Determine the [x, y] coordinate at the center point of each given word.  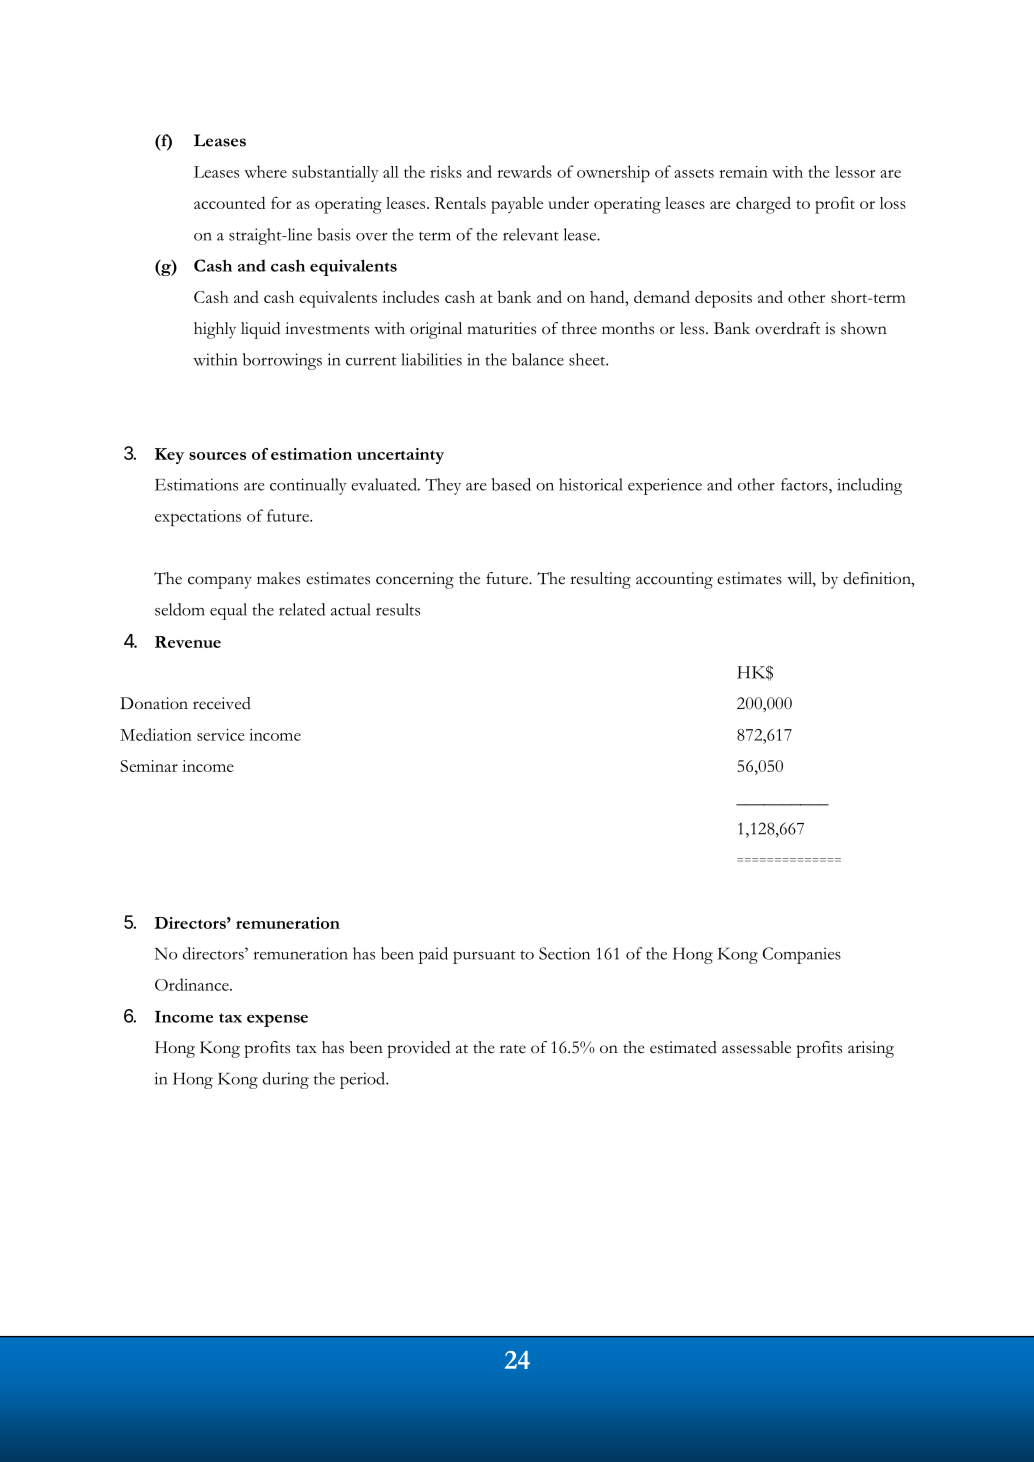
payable [517, 205]
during [286, 1080]
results [398, 609]
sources [217, 456]
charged [763, 205]
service [221, 735]
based [511, 484]
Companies [802, 955]
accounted [229, 202]
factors [805, 484]
